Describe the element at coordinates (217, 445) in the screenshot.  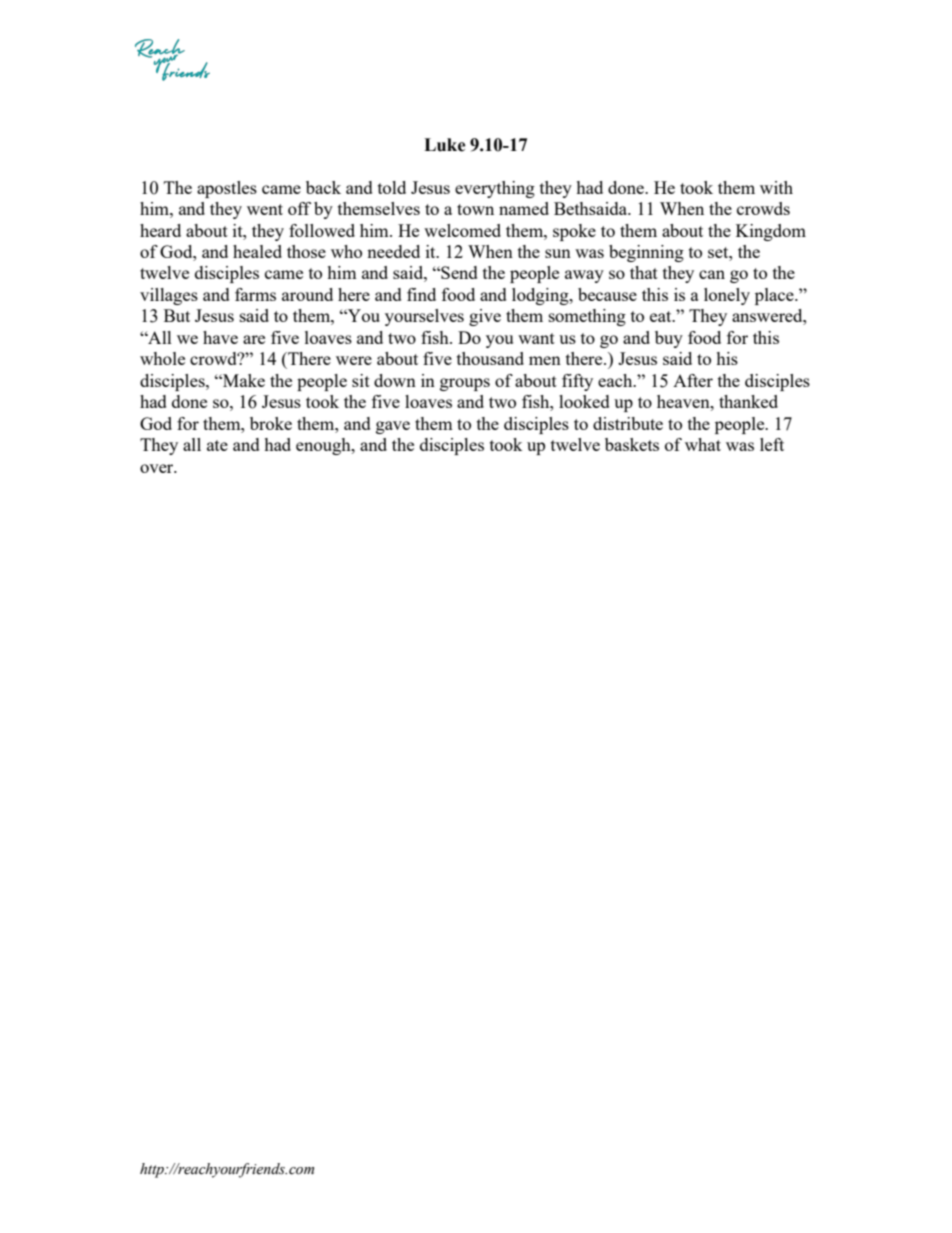
I see `ate` at that location.
